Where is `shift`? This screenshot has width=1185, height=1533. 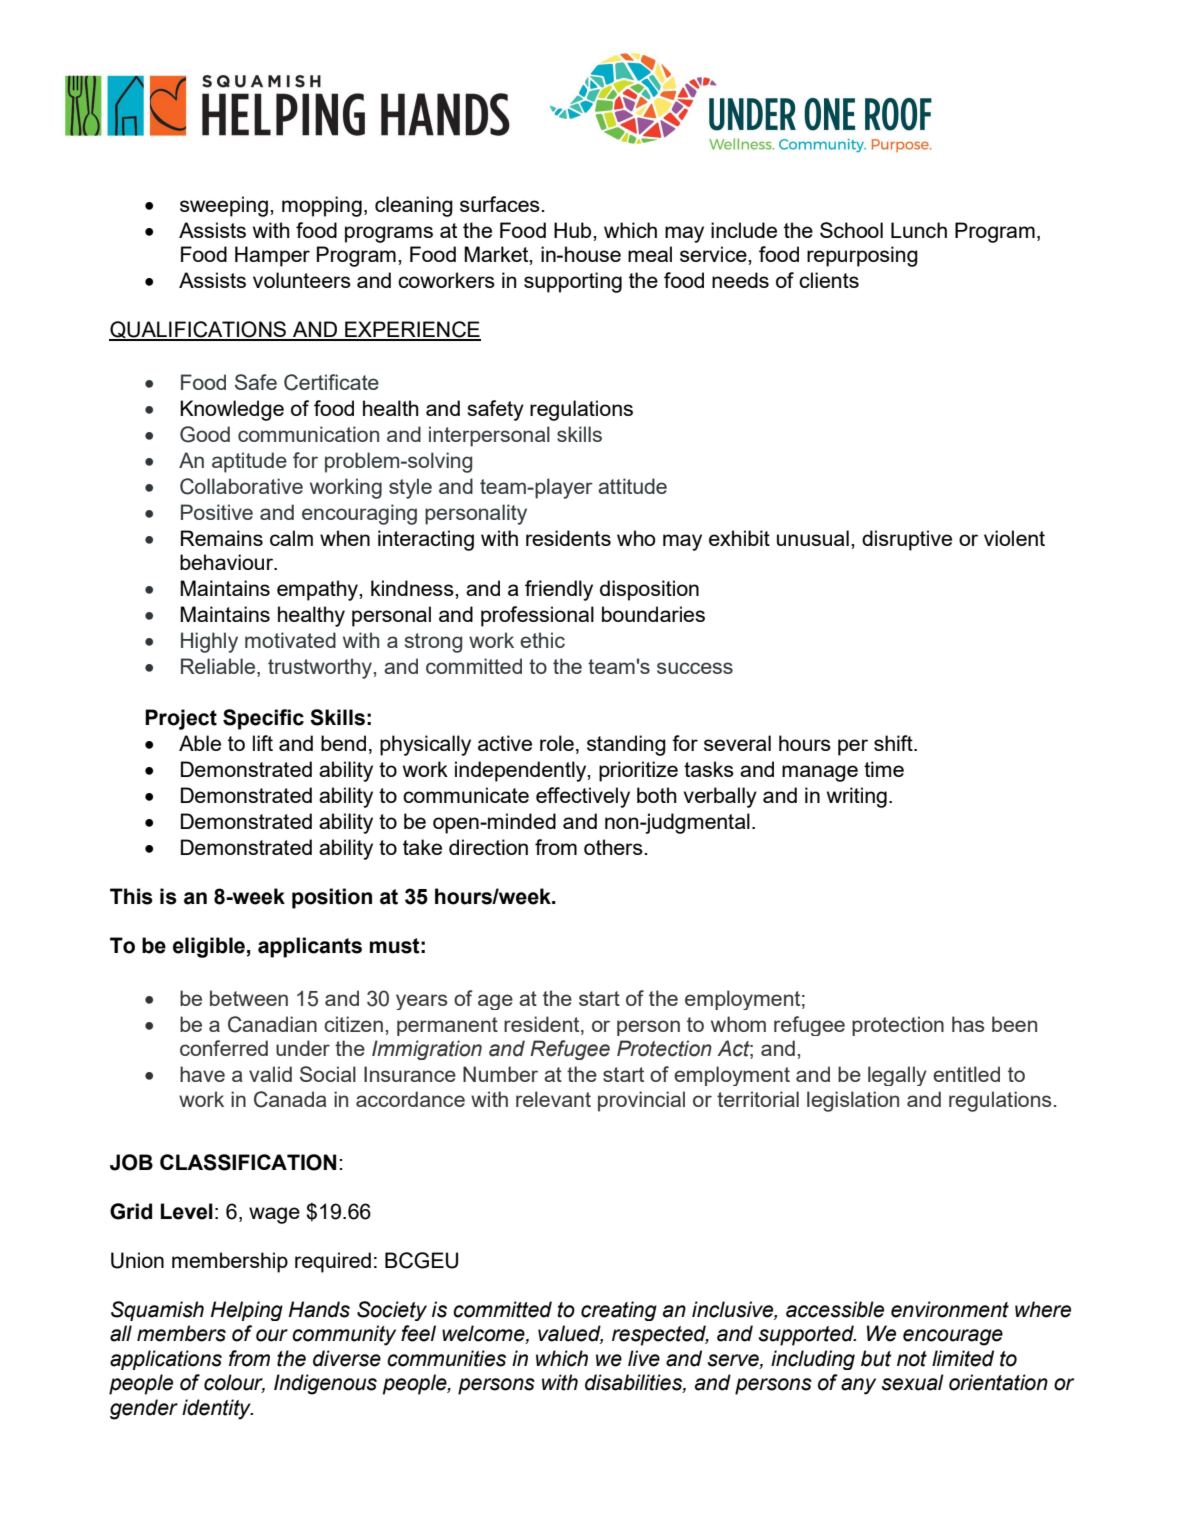
shift is located at coordinates (894, 743).
